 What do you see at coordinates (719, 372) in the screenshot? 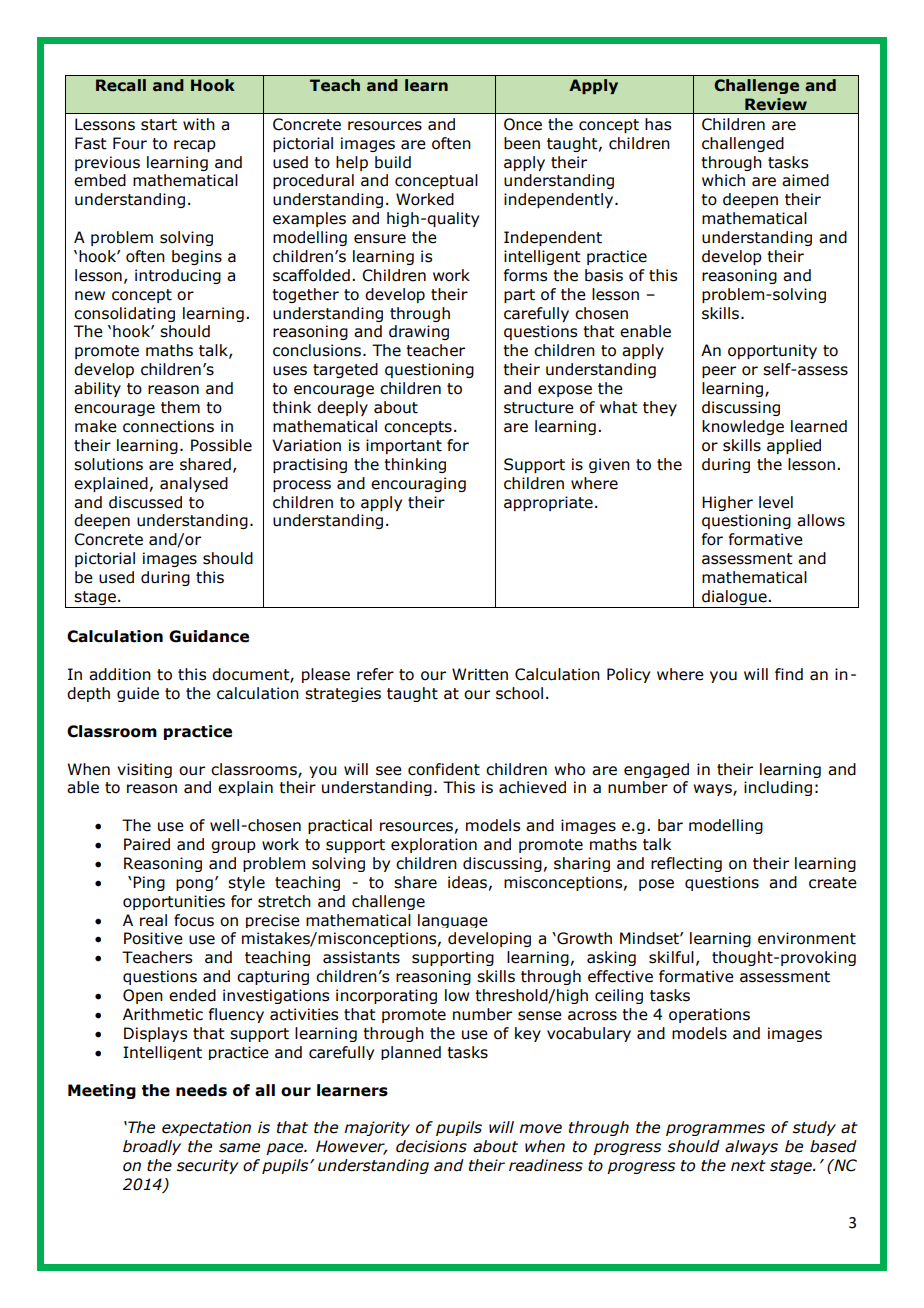
I see `peer` at bounding box center [719, 372].
